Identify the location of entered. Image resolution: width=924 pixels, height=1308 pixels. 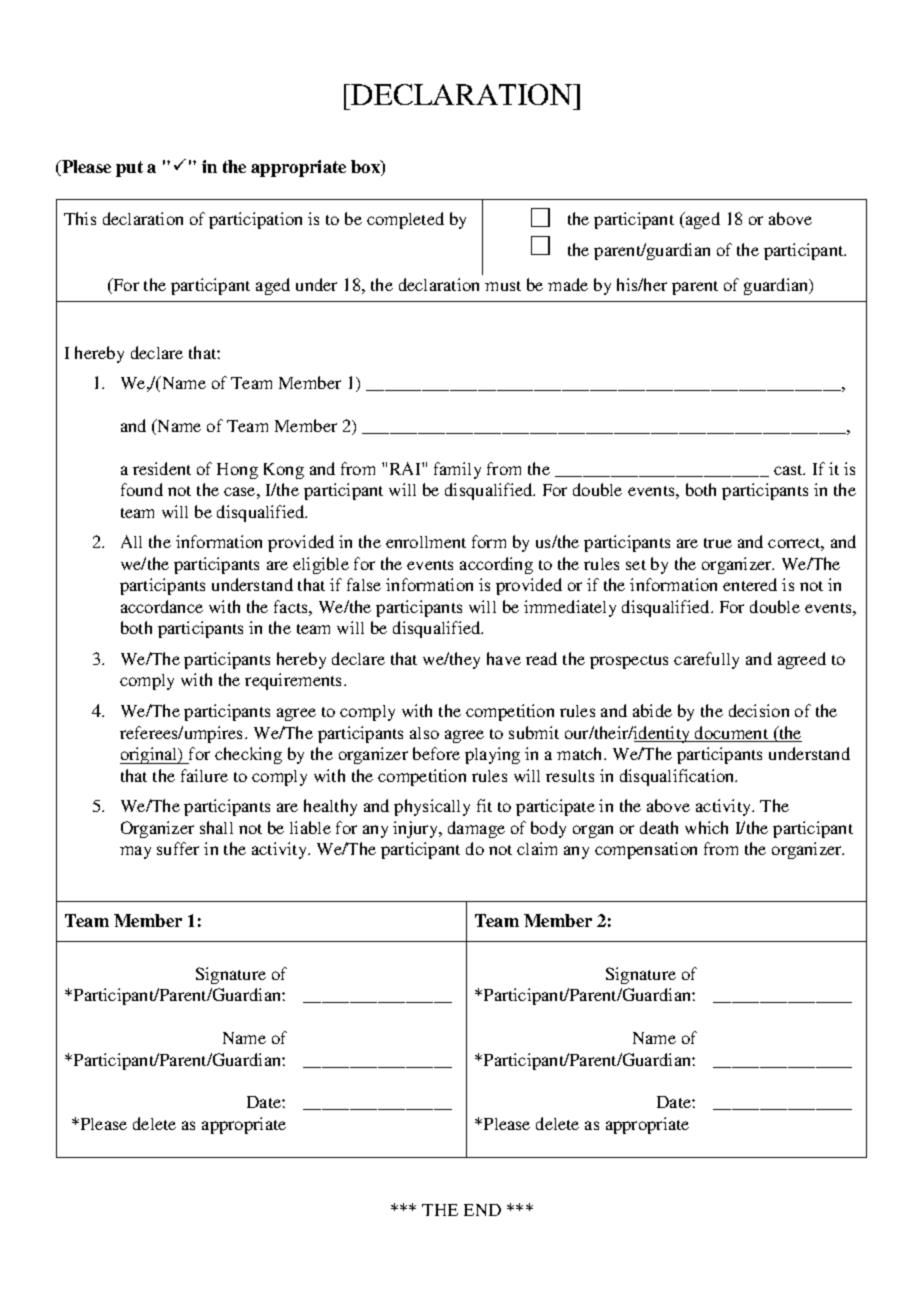
(750, 584).
